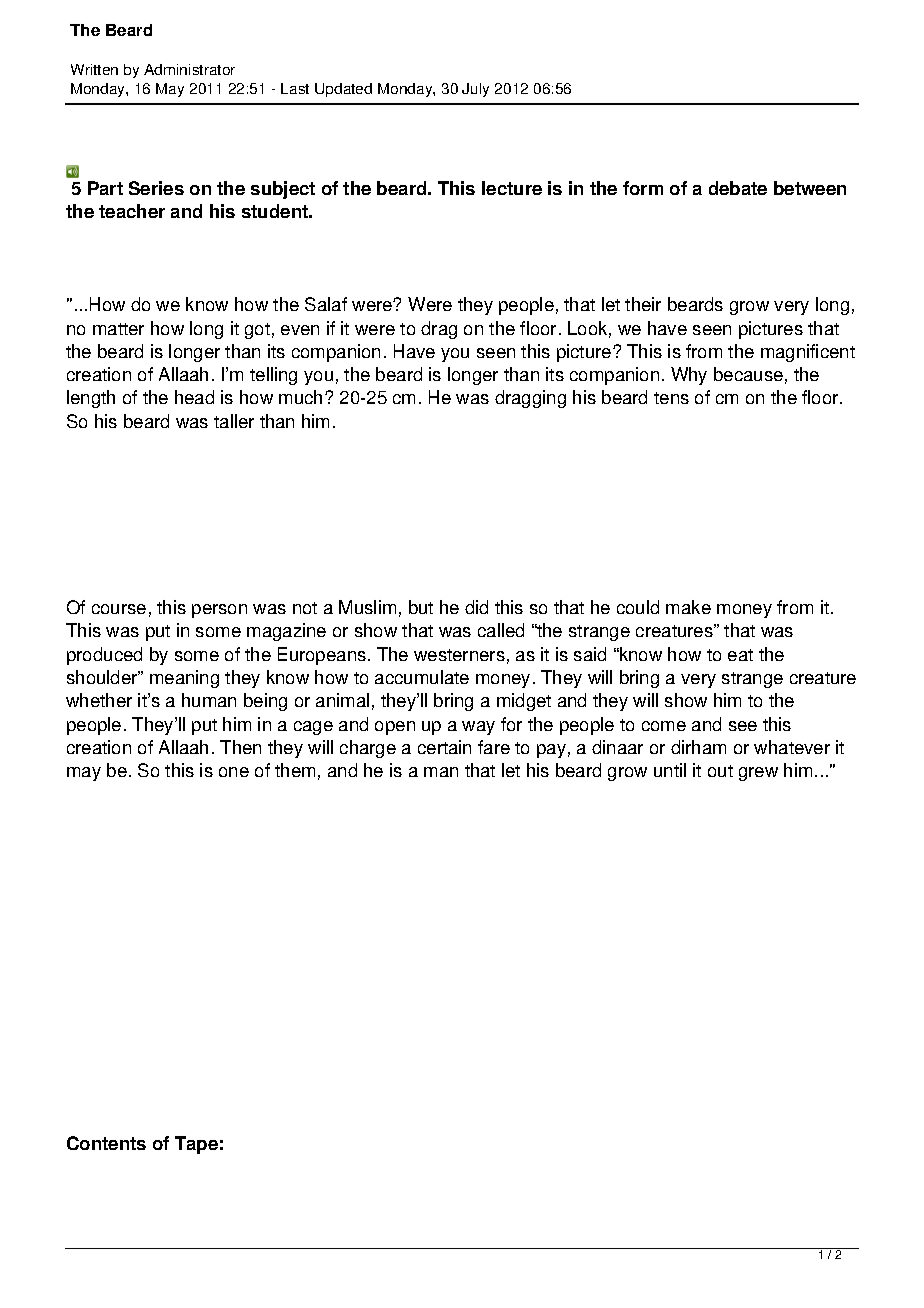  Describe the element at coordinates (688, 607) in the document. I see `make` at that location.
